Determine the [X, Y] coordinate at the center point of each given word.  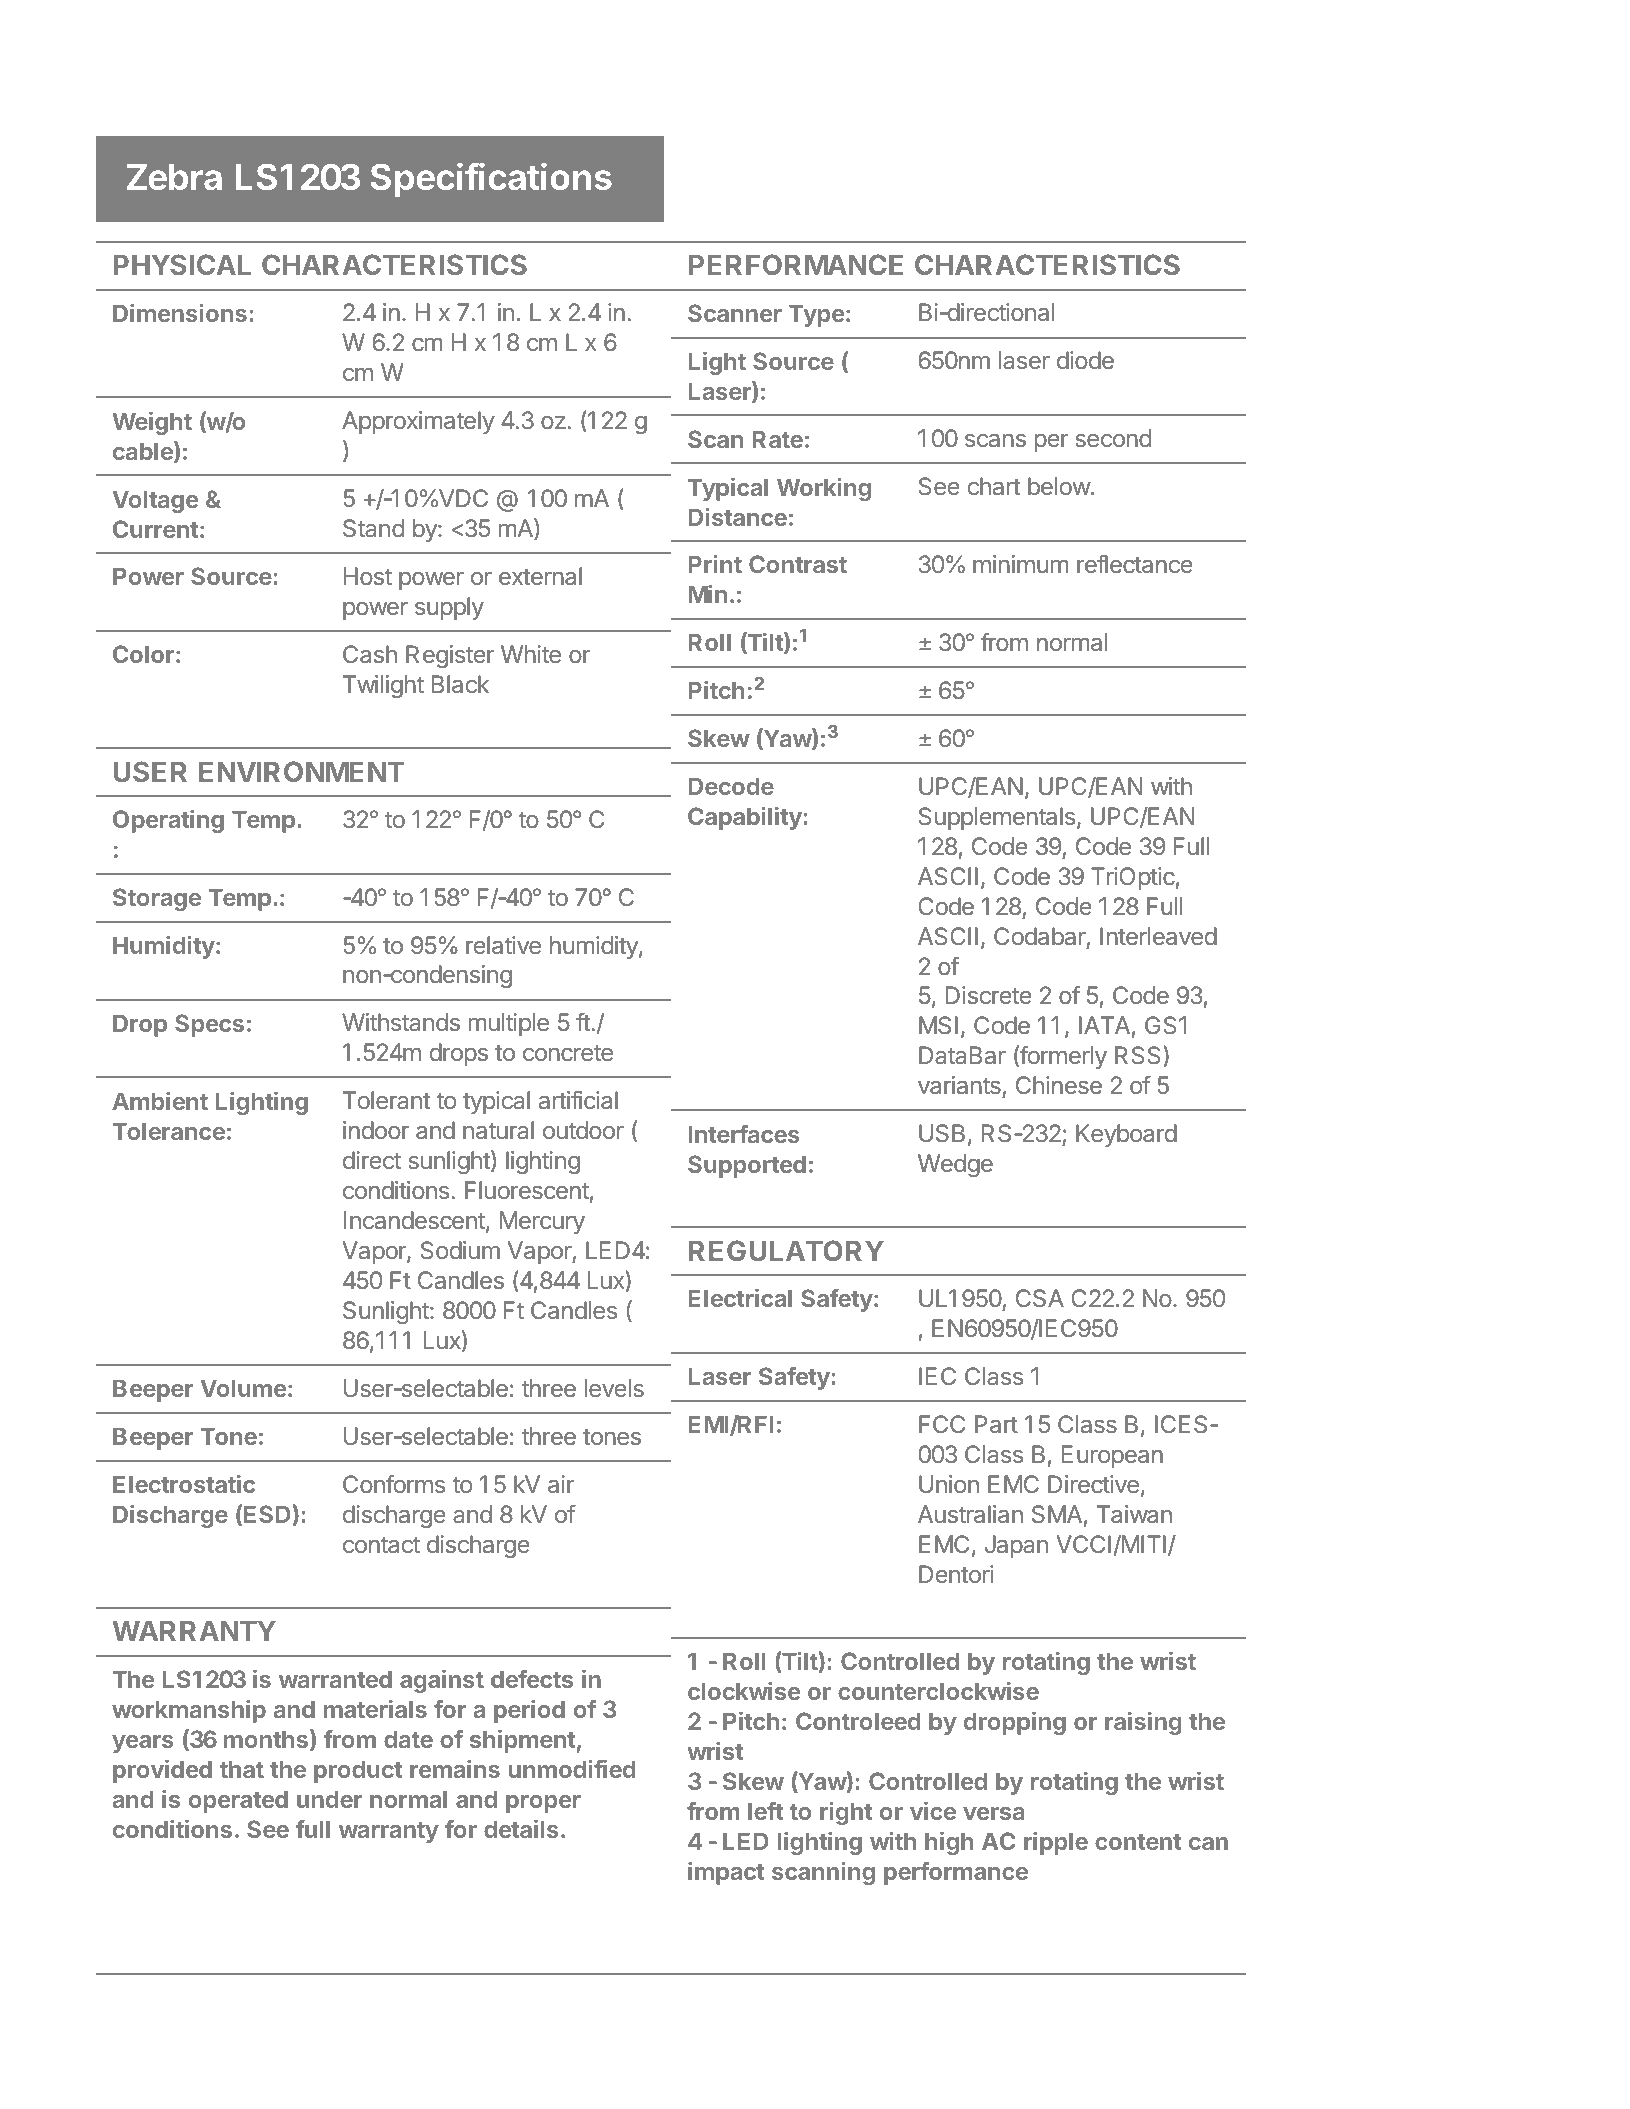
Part [996, 1424]
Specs [209, 1025]
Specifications [491, 180]
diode [1085, 360]
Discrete [989, 995]
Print [715, 564]
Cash [370, 654]
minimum [1020, 564]
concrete [568, 1053]
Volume [243, 1388]
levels [614, 1388]
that [242, 1769]
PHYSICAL [182, 264]
